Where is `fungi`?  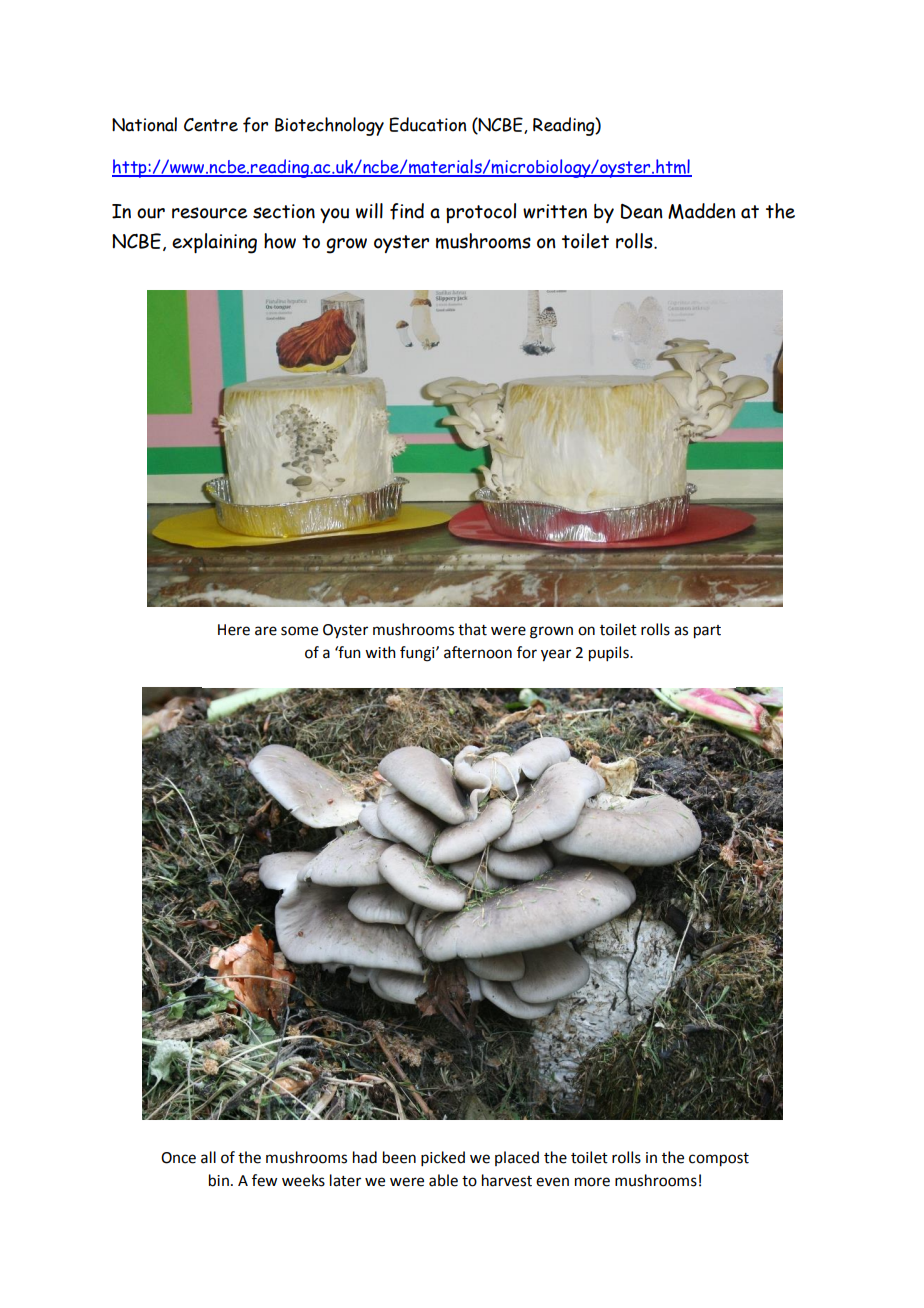
fungi is located at coordinates (418, 654).
